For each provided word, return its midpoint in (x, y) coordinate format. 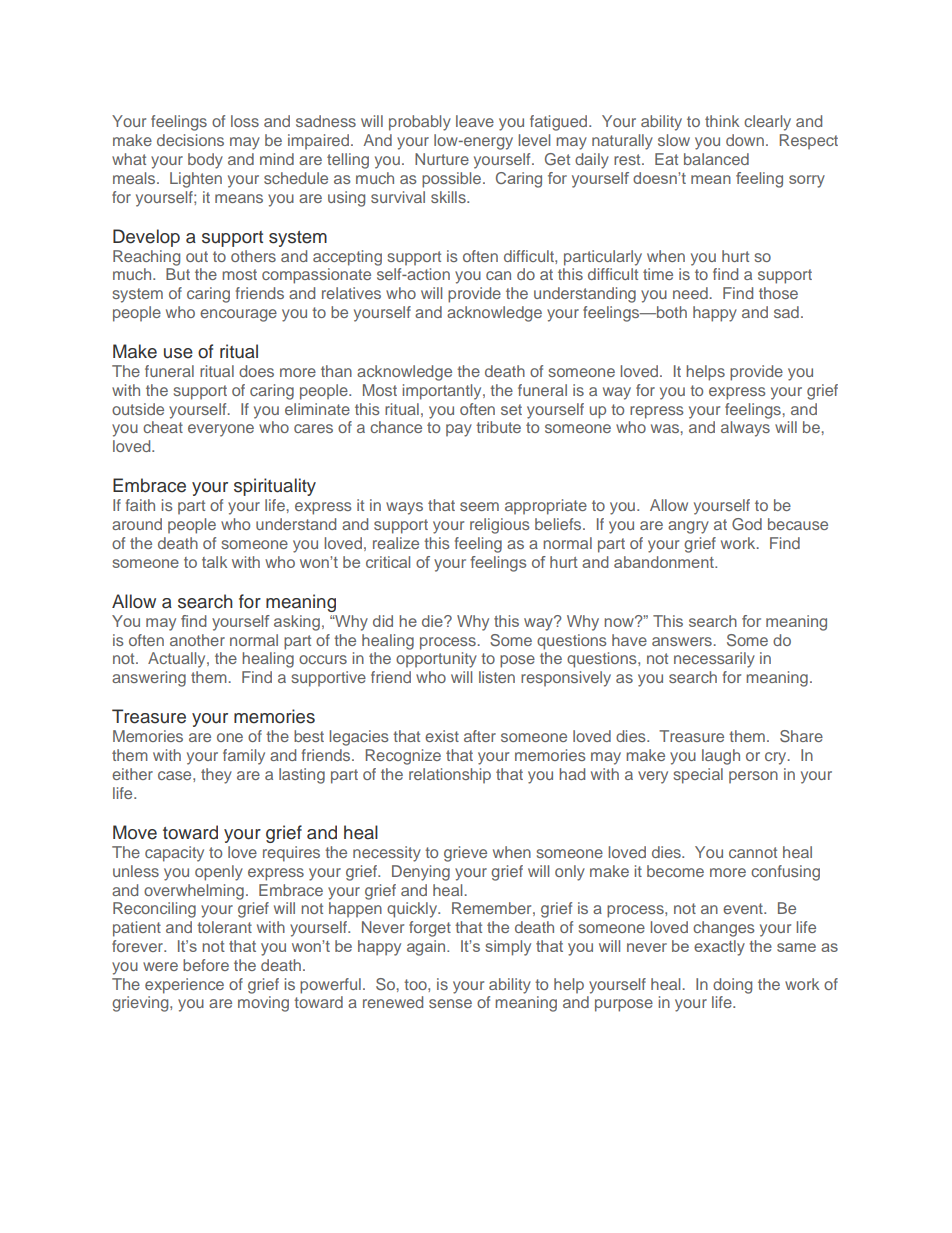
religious (500, 526)
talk (214, 562)
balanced (716, 159)
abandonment (665, 562)
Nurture (442, 159)
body (205, 161)
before (206, 965)
